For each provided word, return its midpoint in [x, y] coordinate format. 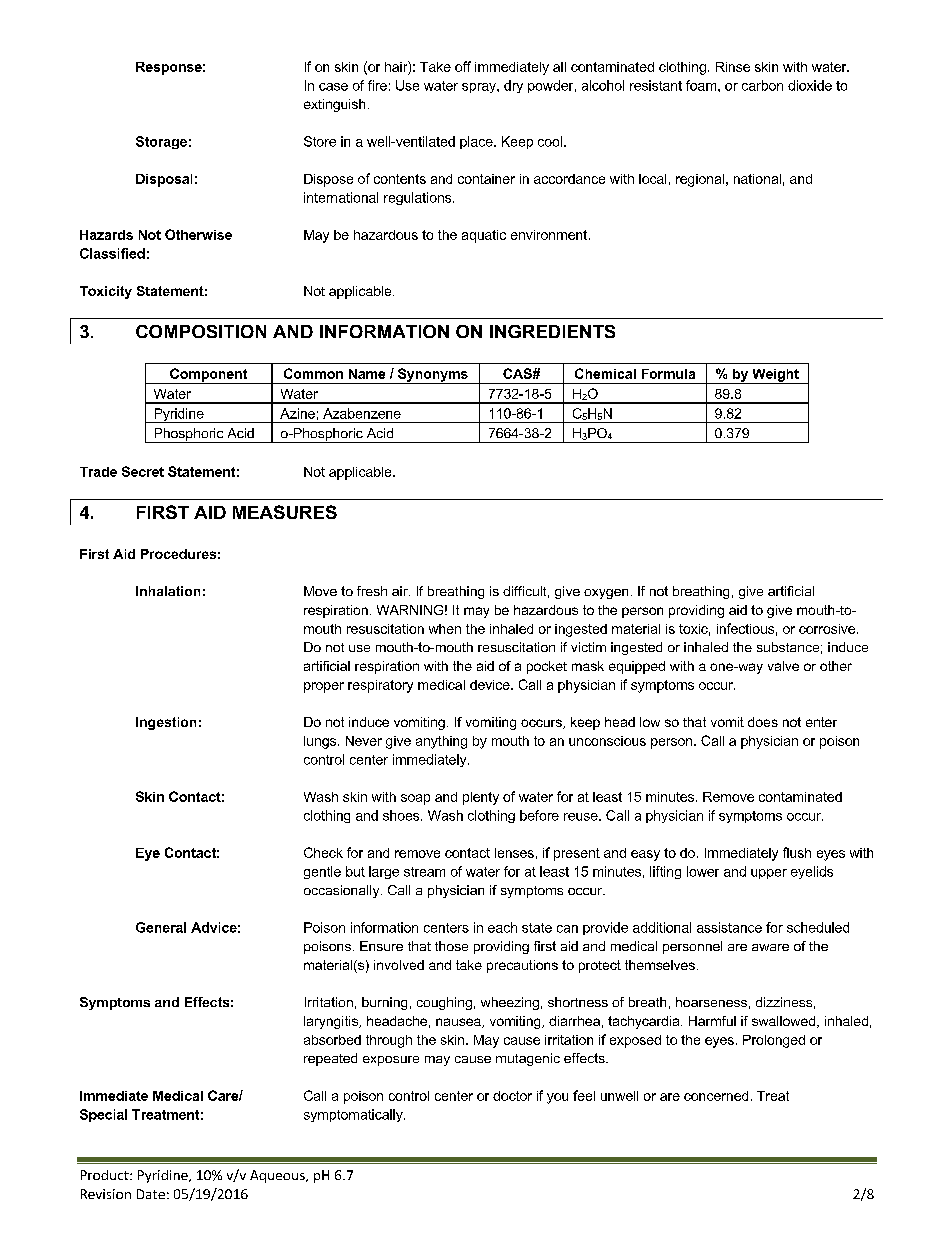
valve [783, 666]
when [445, 629]
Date [151, 1194]
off [463, 66]
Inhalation [168, 591]
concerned [716, 1096]
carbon [762, 85]
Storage [161, 142]
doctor [512, 1096]
